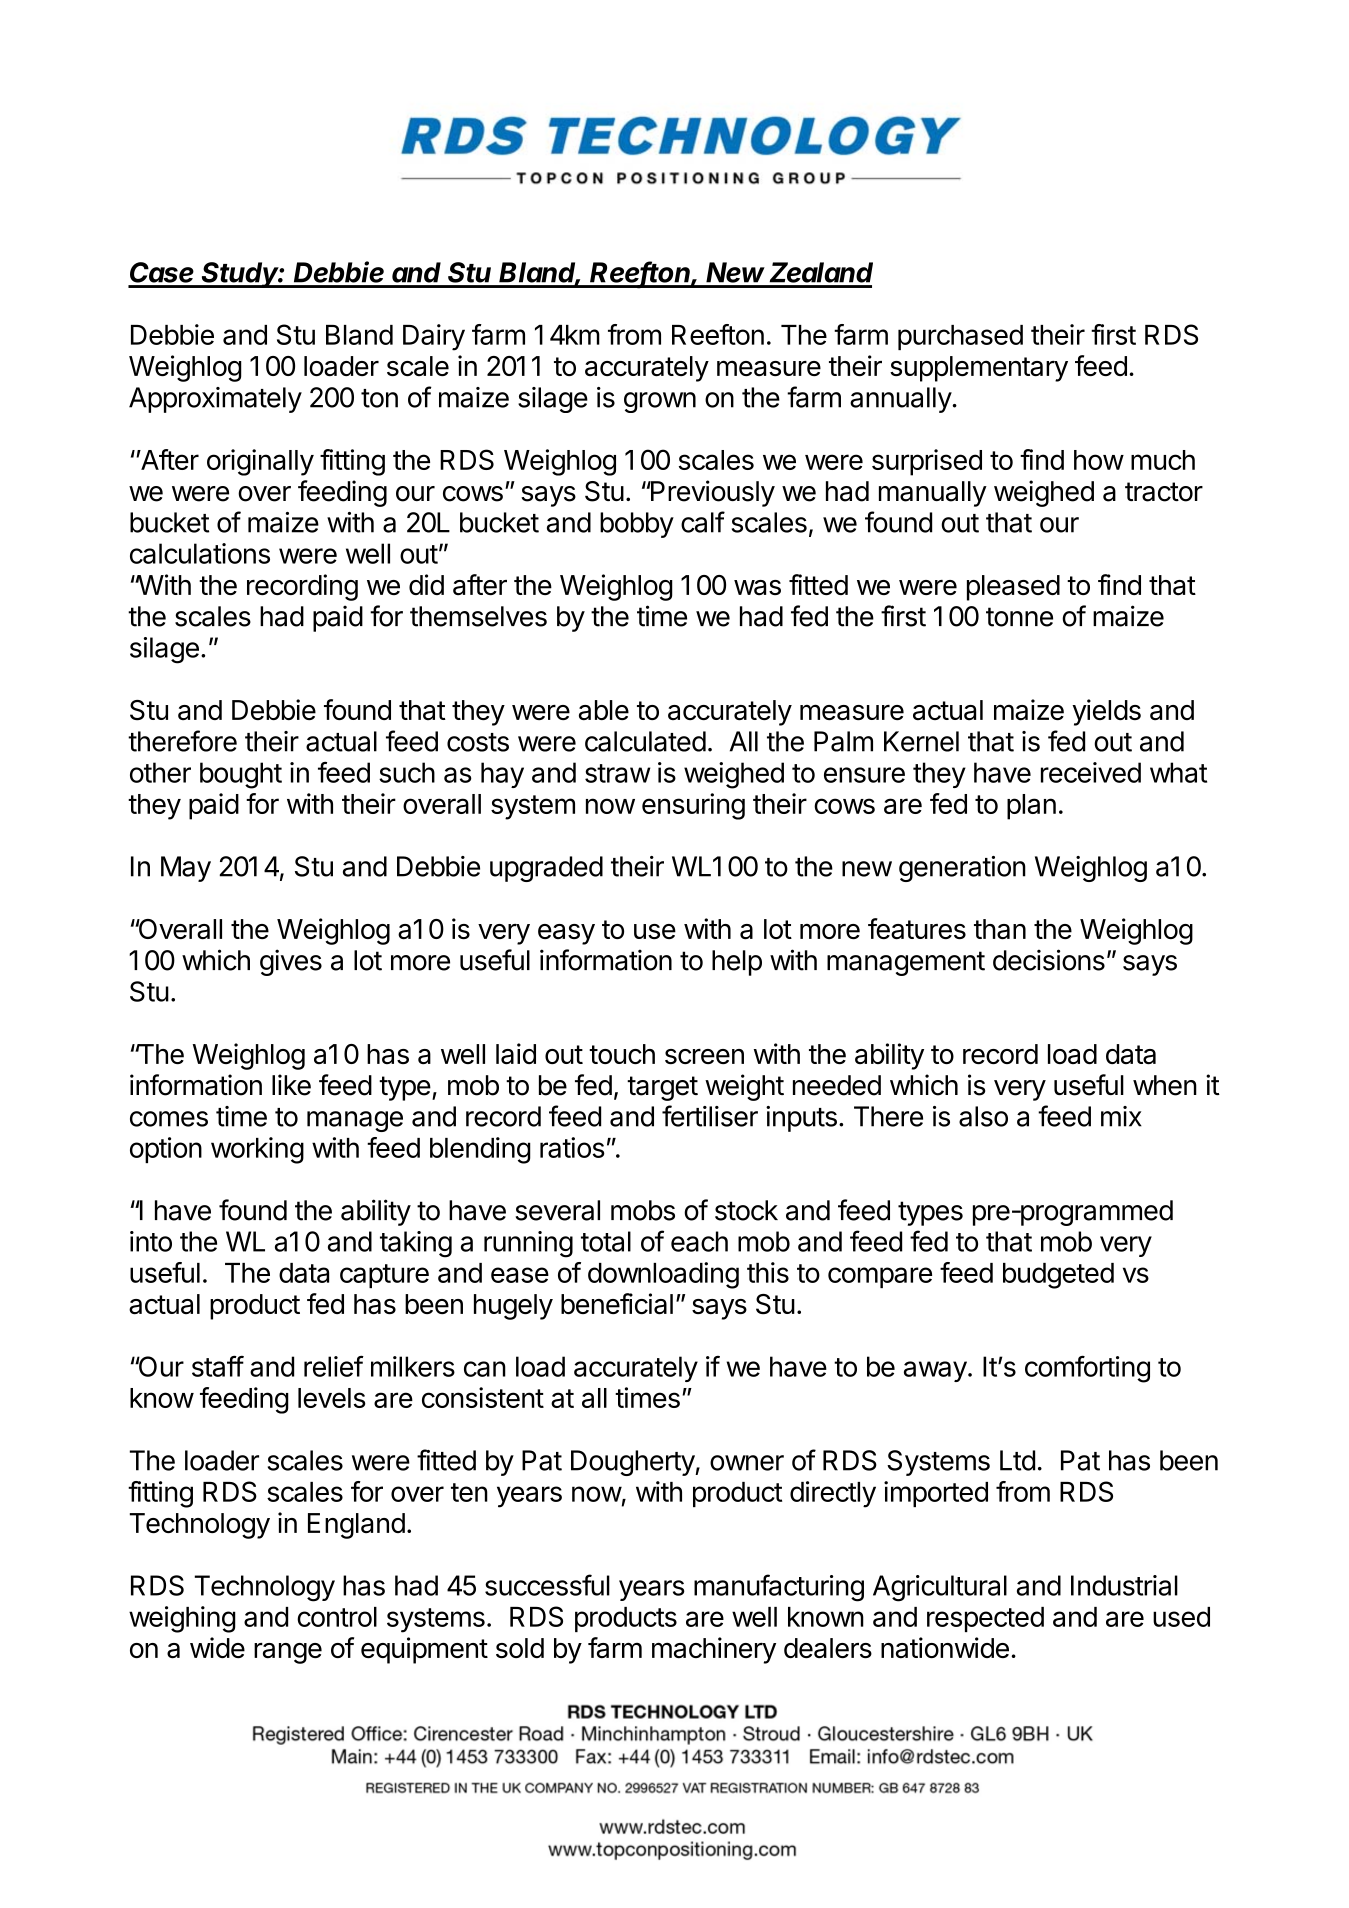 This screenshot has height=1908, width=1349. I want to click on machinery, so click(714, 1650).
